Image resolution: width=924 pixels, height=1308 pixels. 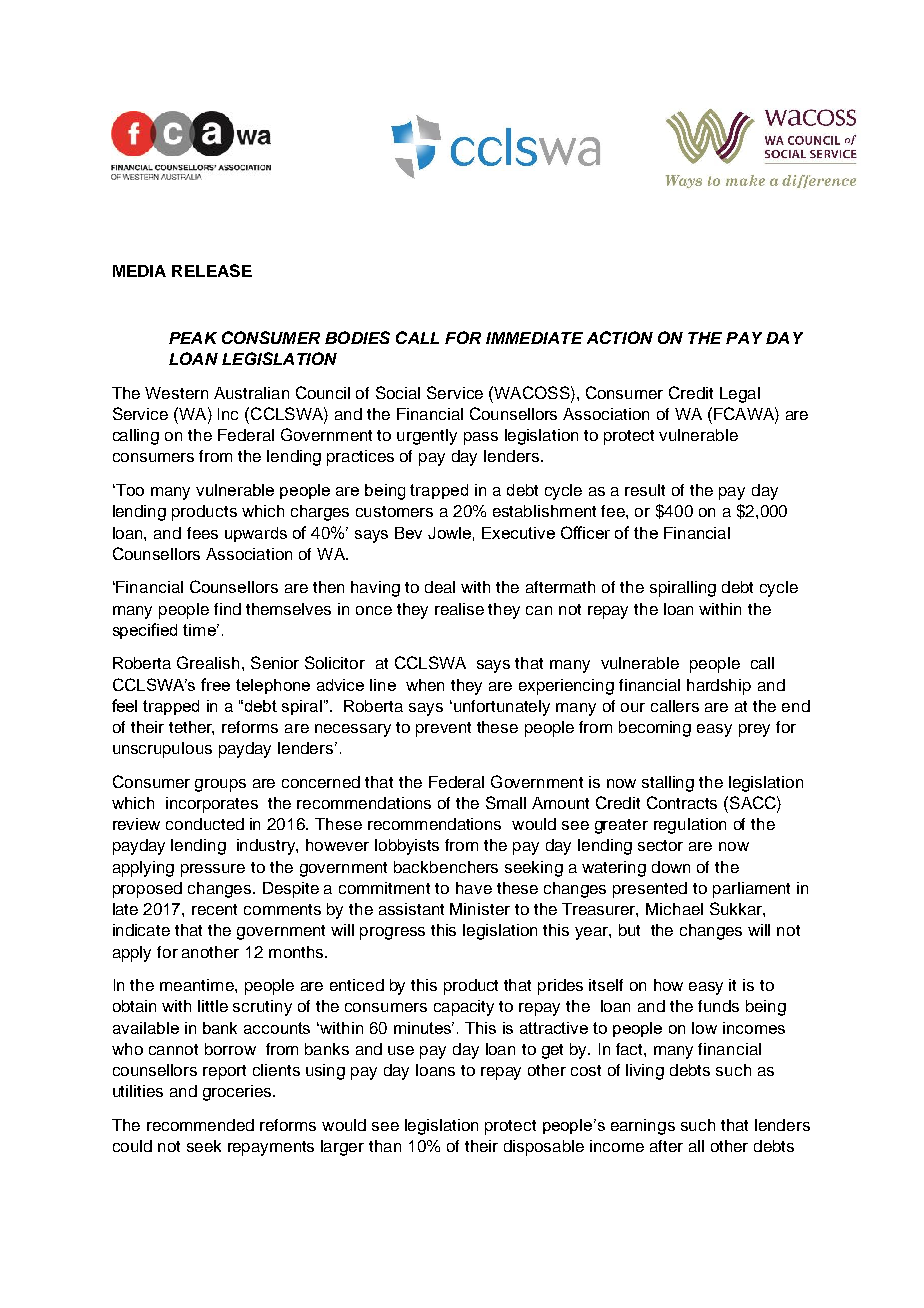 I want to click on recommended, so click(x=200, y=1125).
